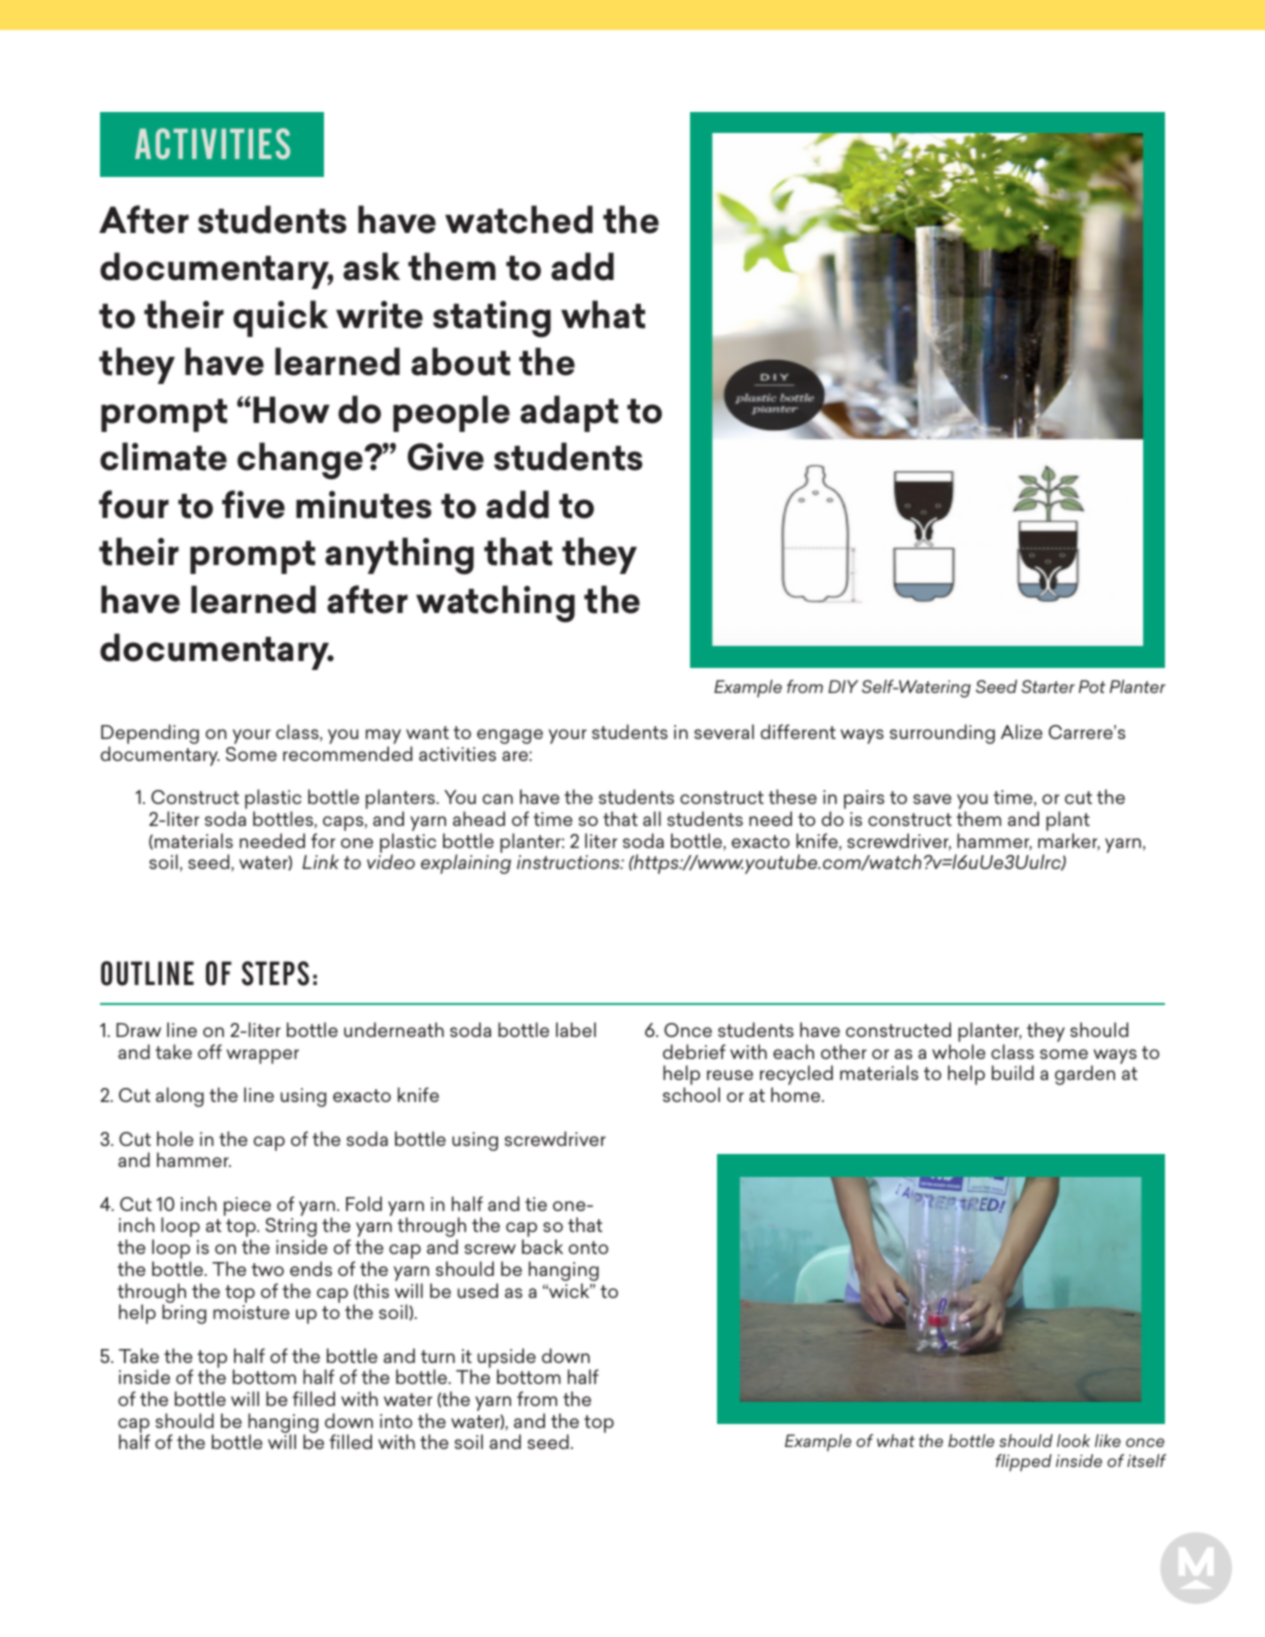  I want to click on quick, so click(280, 318).
